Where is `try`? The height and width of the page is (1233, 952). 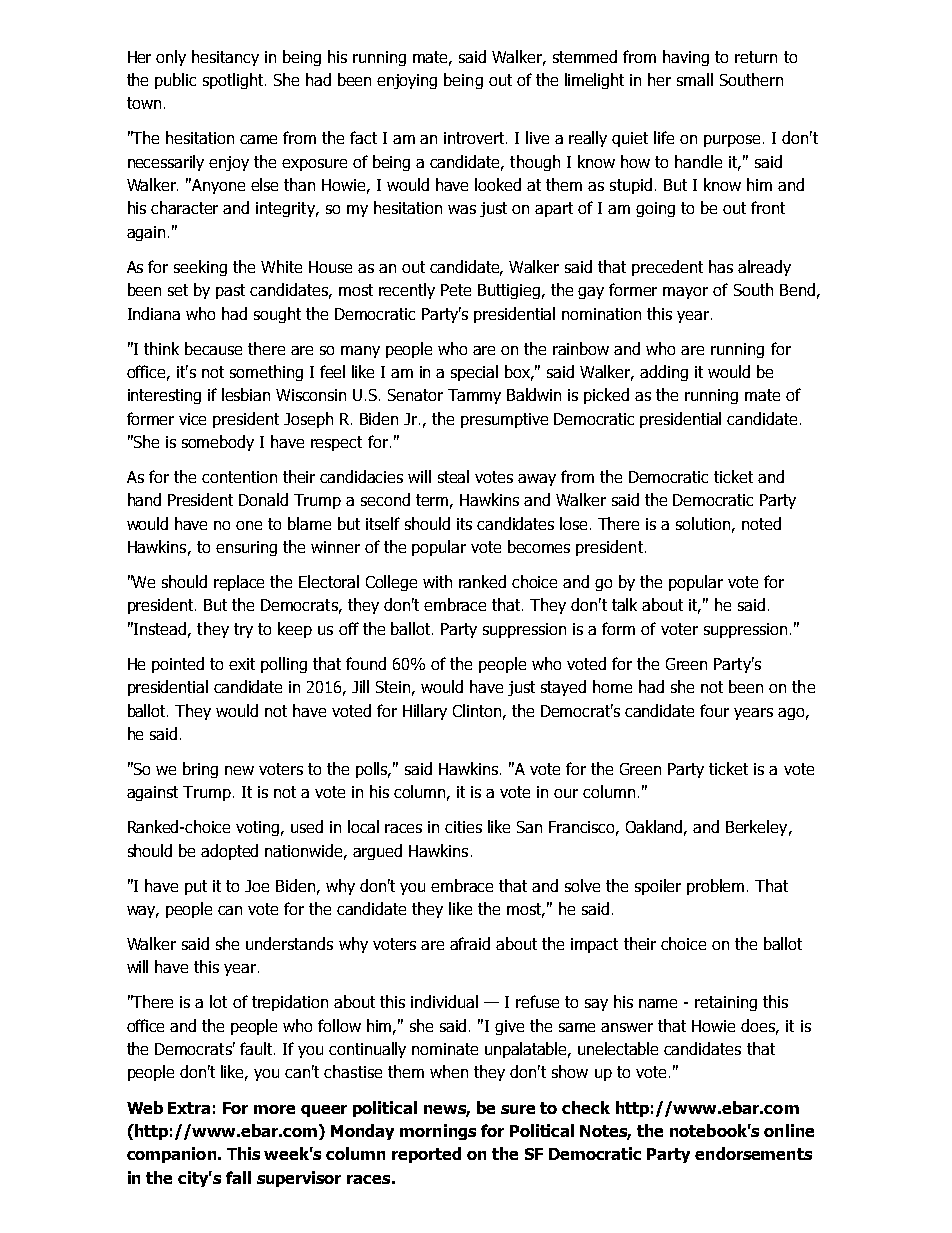
try is located at coordinates (243, 630).
